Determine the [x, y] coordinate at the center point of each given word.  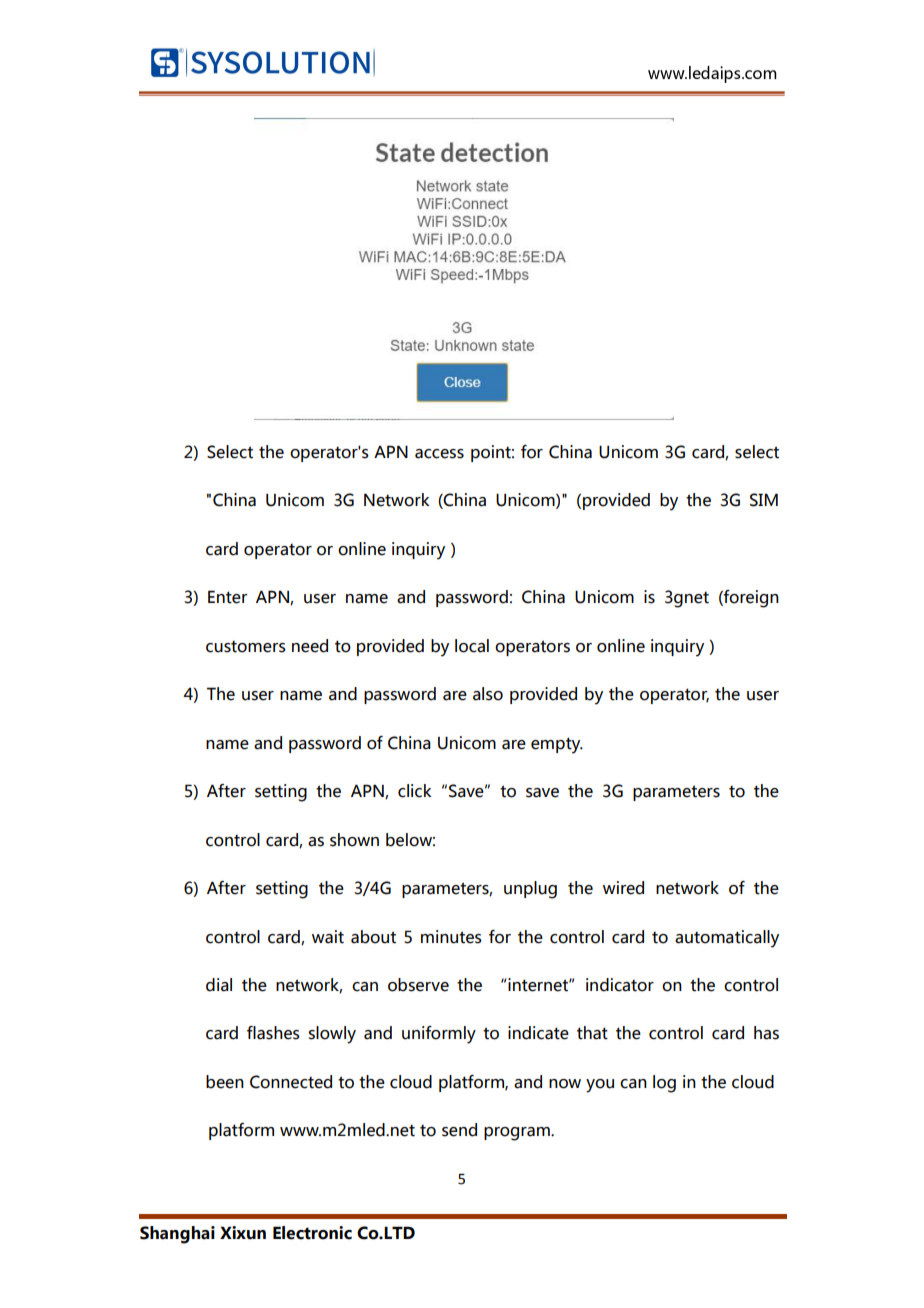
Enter [227, 597]
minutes [451, 937]
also [488, 694]
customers [246, 647]
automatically [727, 939]
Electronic [312, 1233]
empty [557, 745]
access [439, 454]
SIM [764, 500]
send [459, 1130]
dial [219, 985]
